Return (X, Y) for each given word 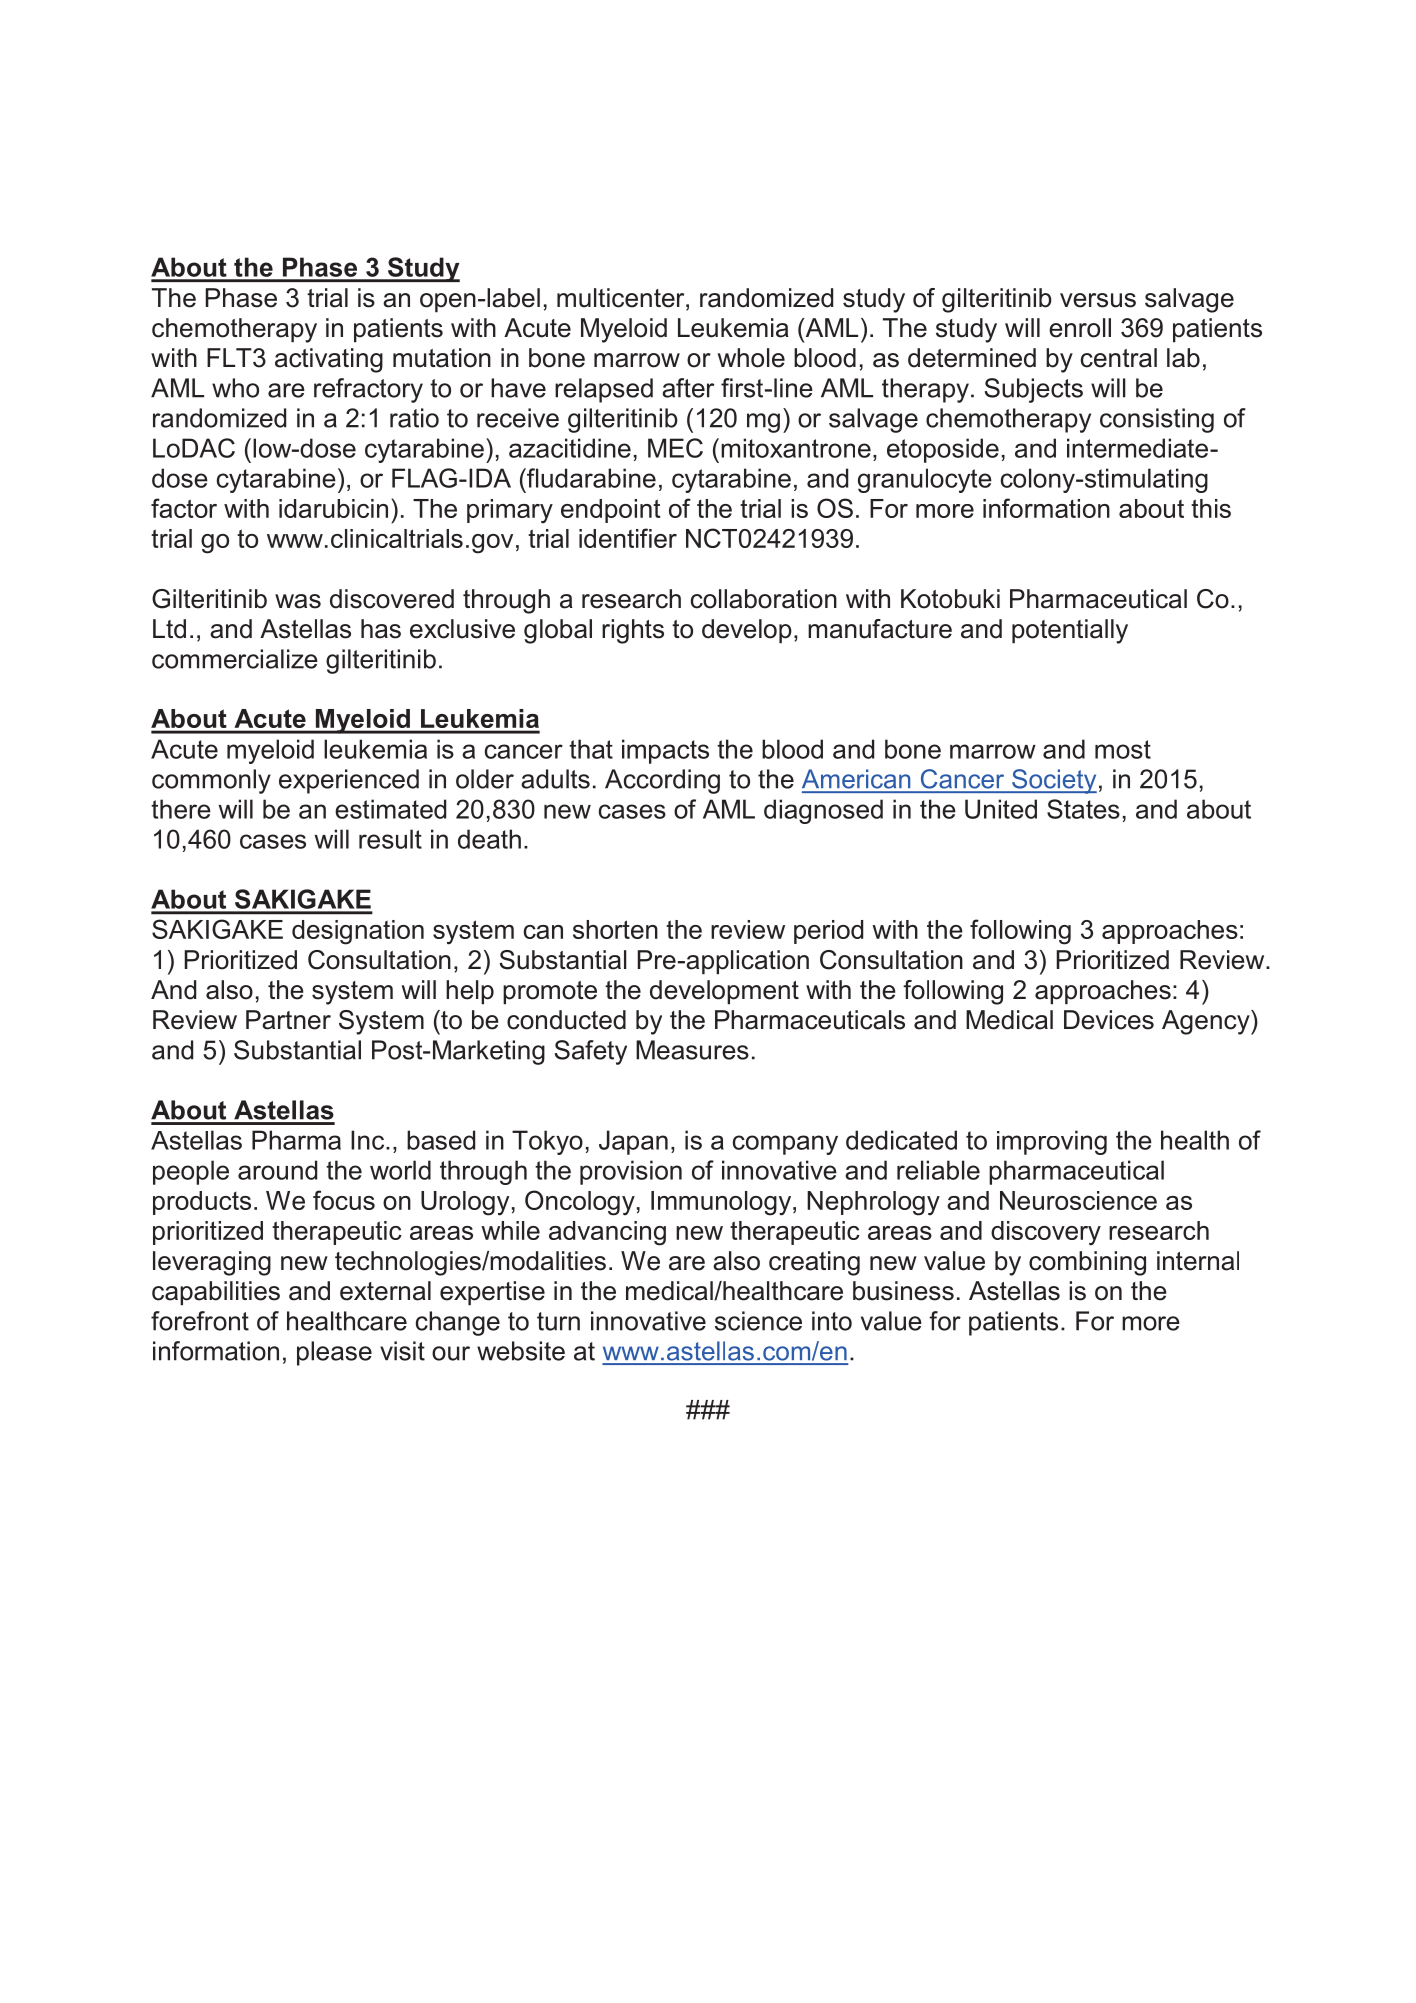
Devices (1109, 1020)
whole (751, 358)
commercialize (235, 659)
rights (633, 631)
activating (329, 360)
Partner (288, 1020)
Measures (692, 1050)
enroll (1080, 328)
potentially (1070, 631)
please (334, 1353)
